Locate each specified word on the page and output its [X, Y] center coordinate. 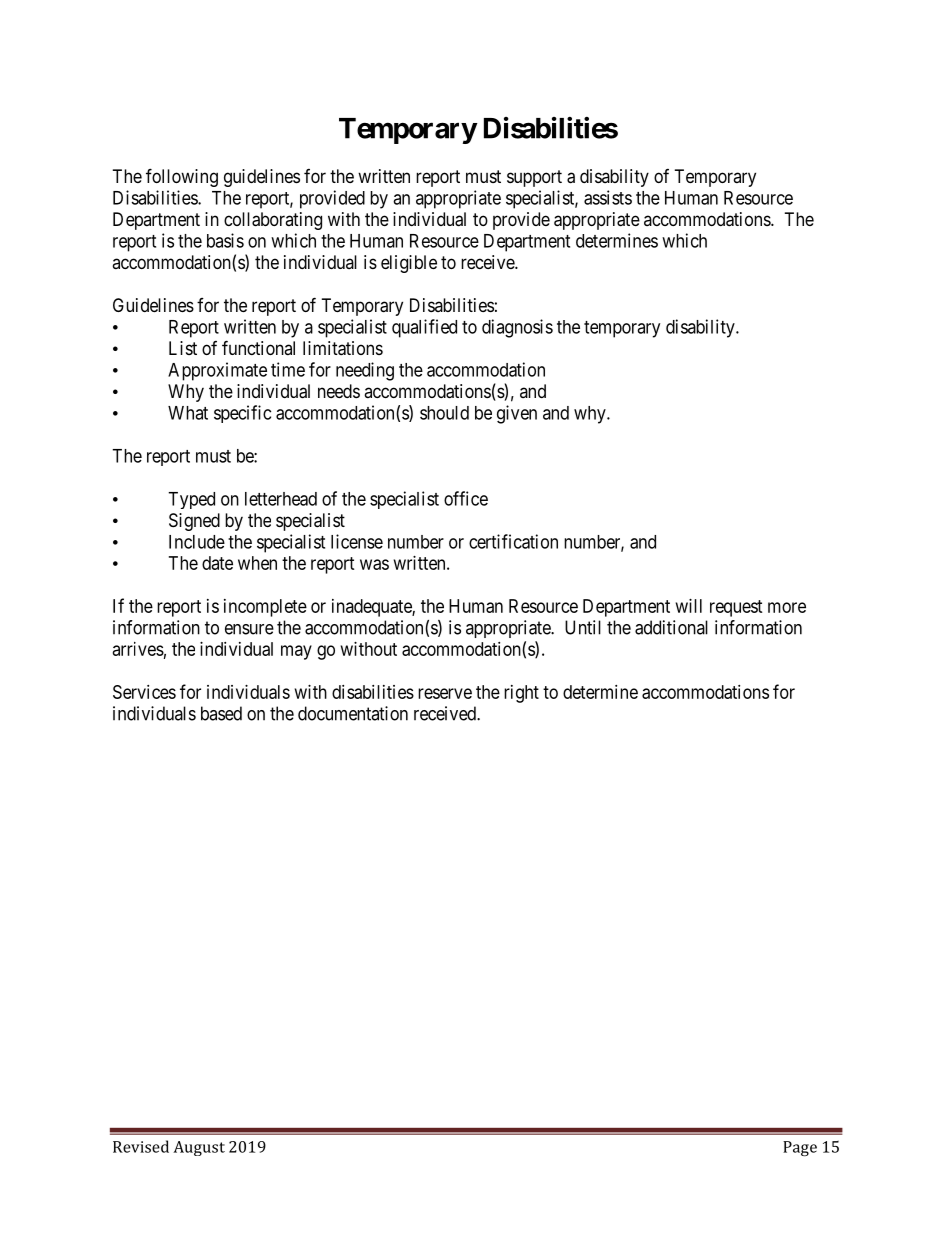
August [199, 1148]
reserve [445, 693]
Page [800, 1148]
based [221, 713]
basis [225, 240]
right [521, 694]
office [466, 498]
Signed [194, 522]
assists [608, 197]
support [534, 178]
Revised [141, 1146]
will [689, 606]
